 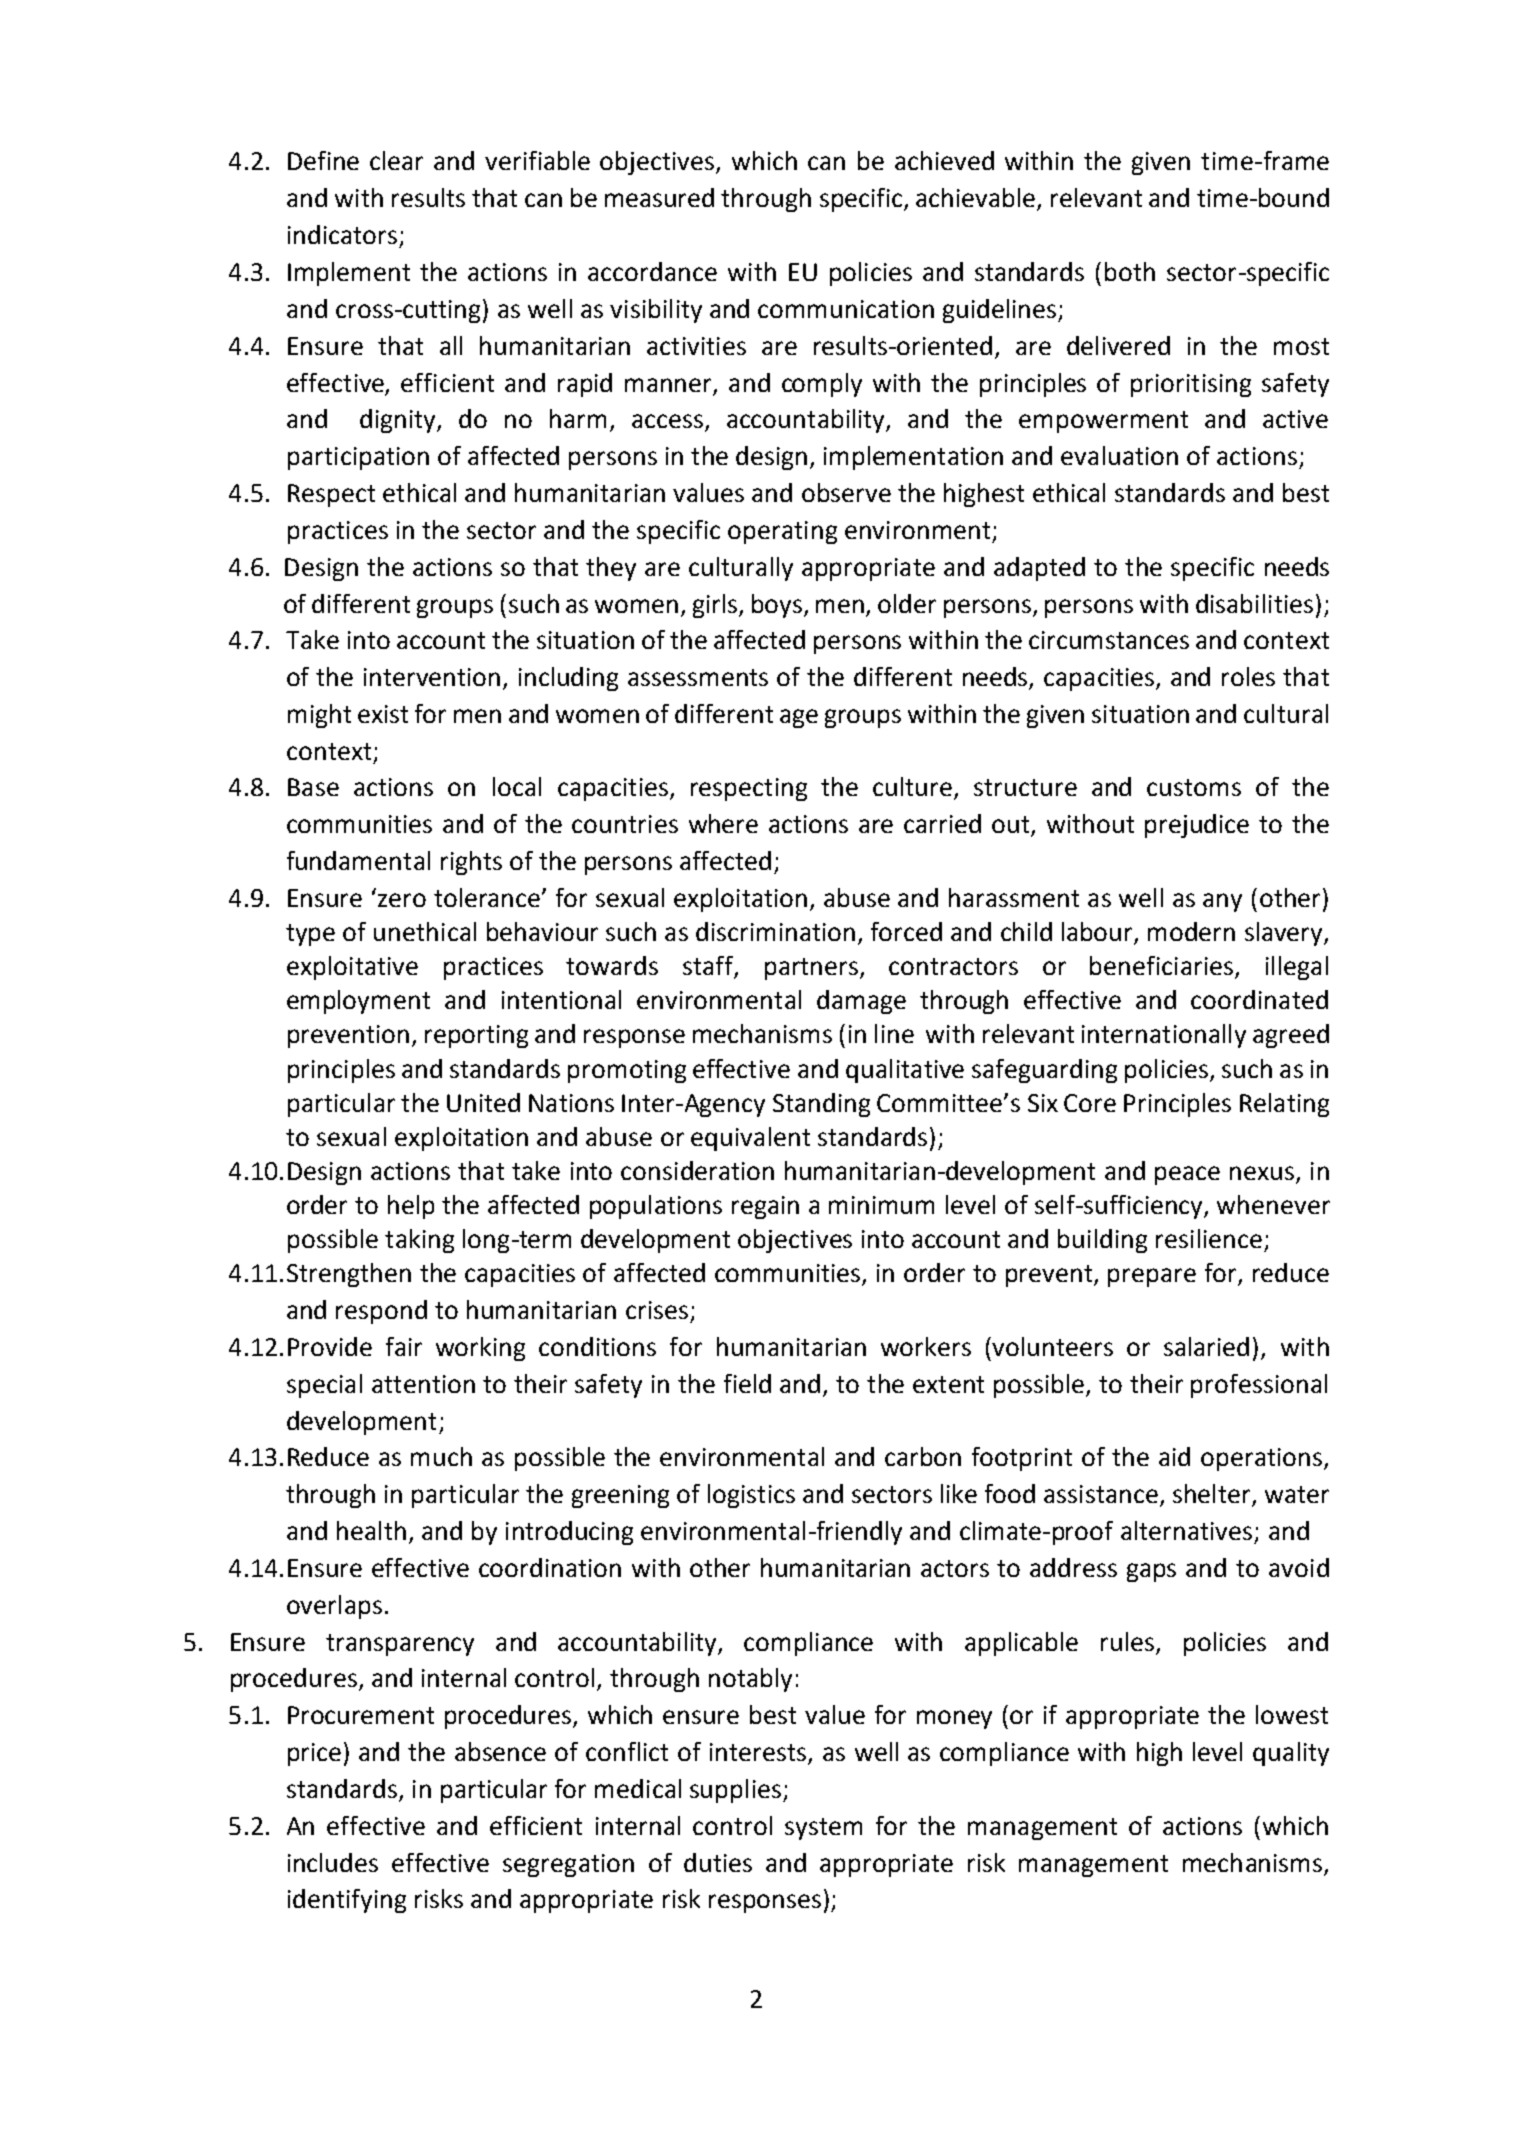 I want to click on respond, so click(x=381, y=1312).
